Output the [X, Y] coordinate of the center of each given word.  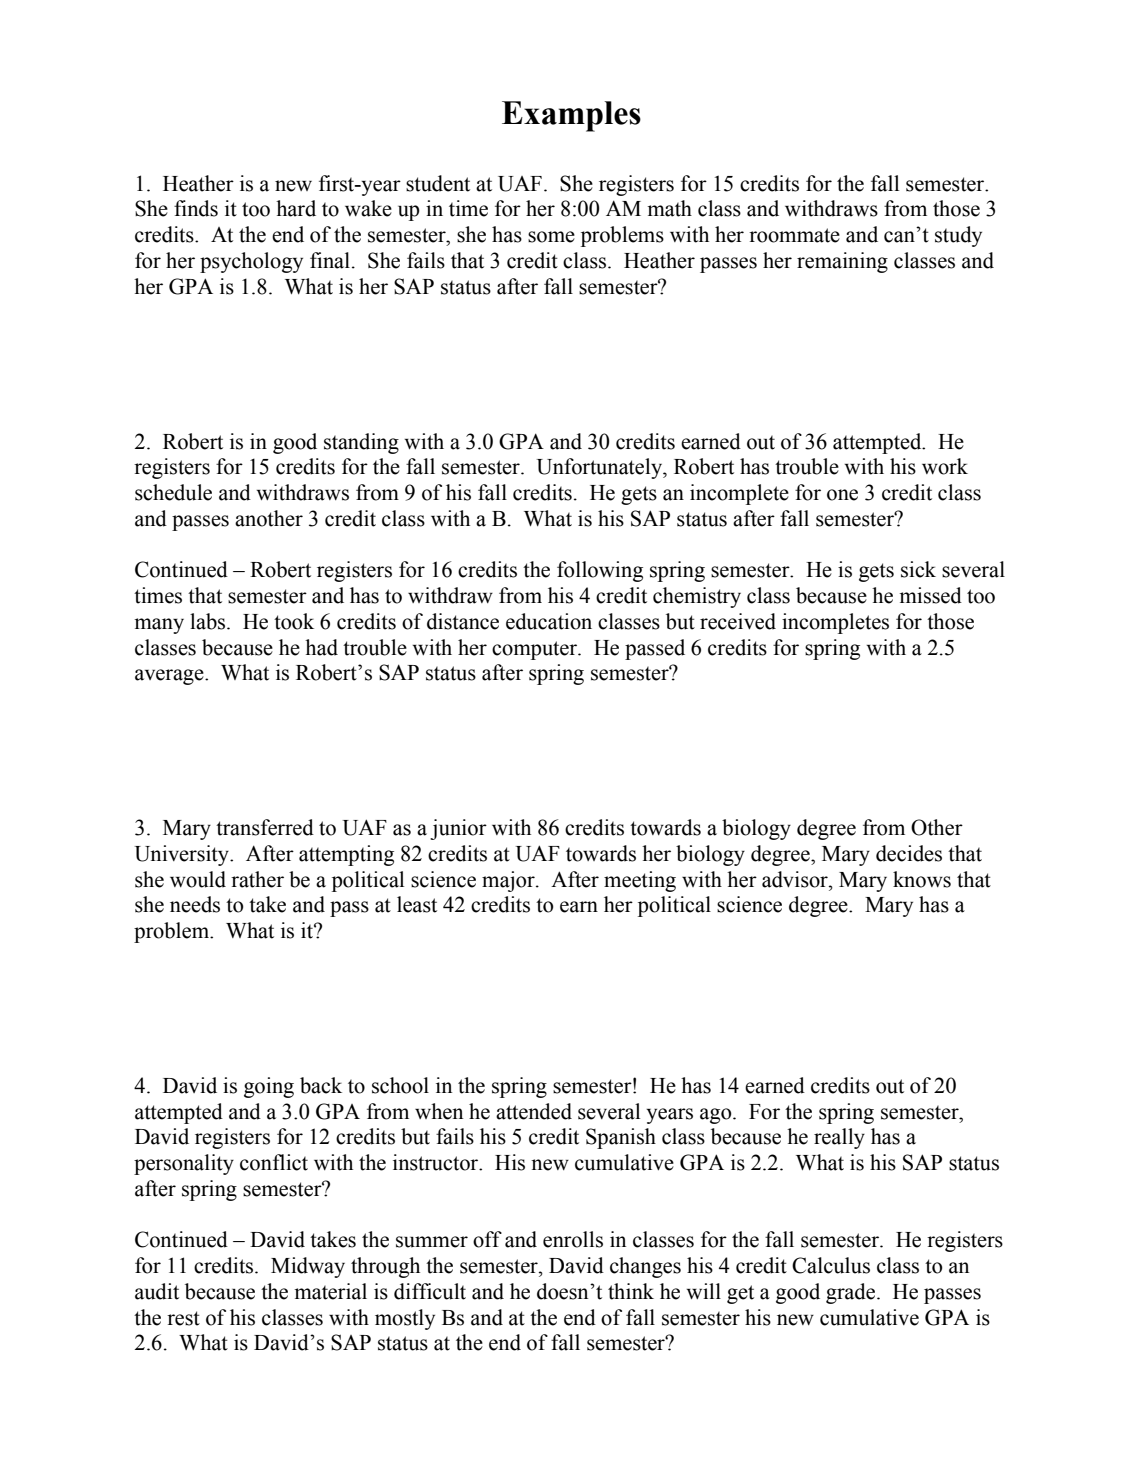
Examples [571, 116]
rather [257, 879]
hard [296, 208]
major [509, 881]
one [842, 495]
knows [922, 879]
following [600, 571]
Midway [308, 1267]
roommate [794, 235]
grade [852, 1293]
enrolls [573, 1239]
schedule [173, 492]
